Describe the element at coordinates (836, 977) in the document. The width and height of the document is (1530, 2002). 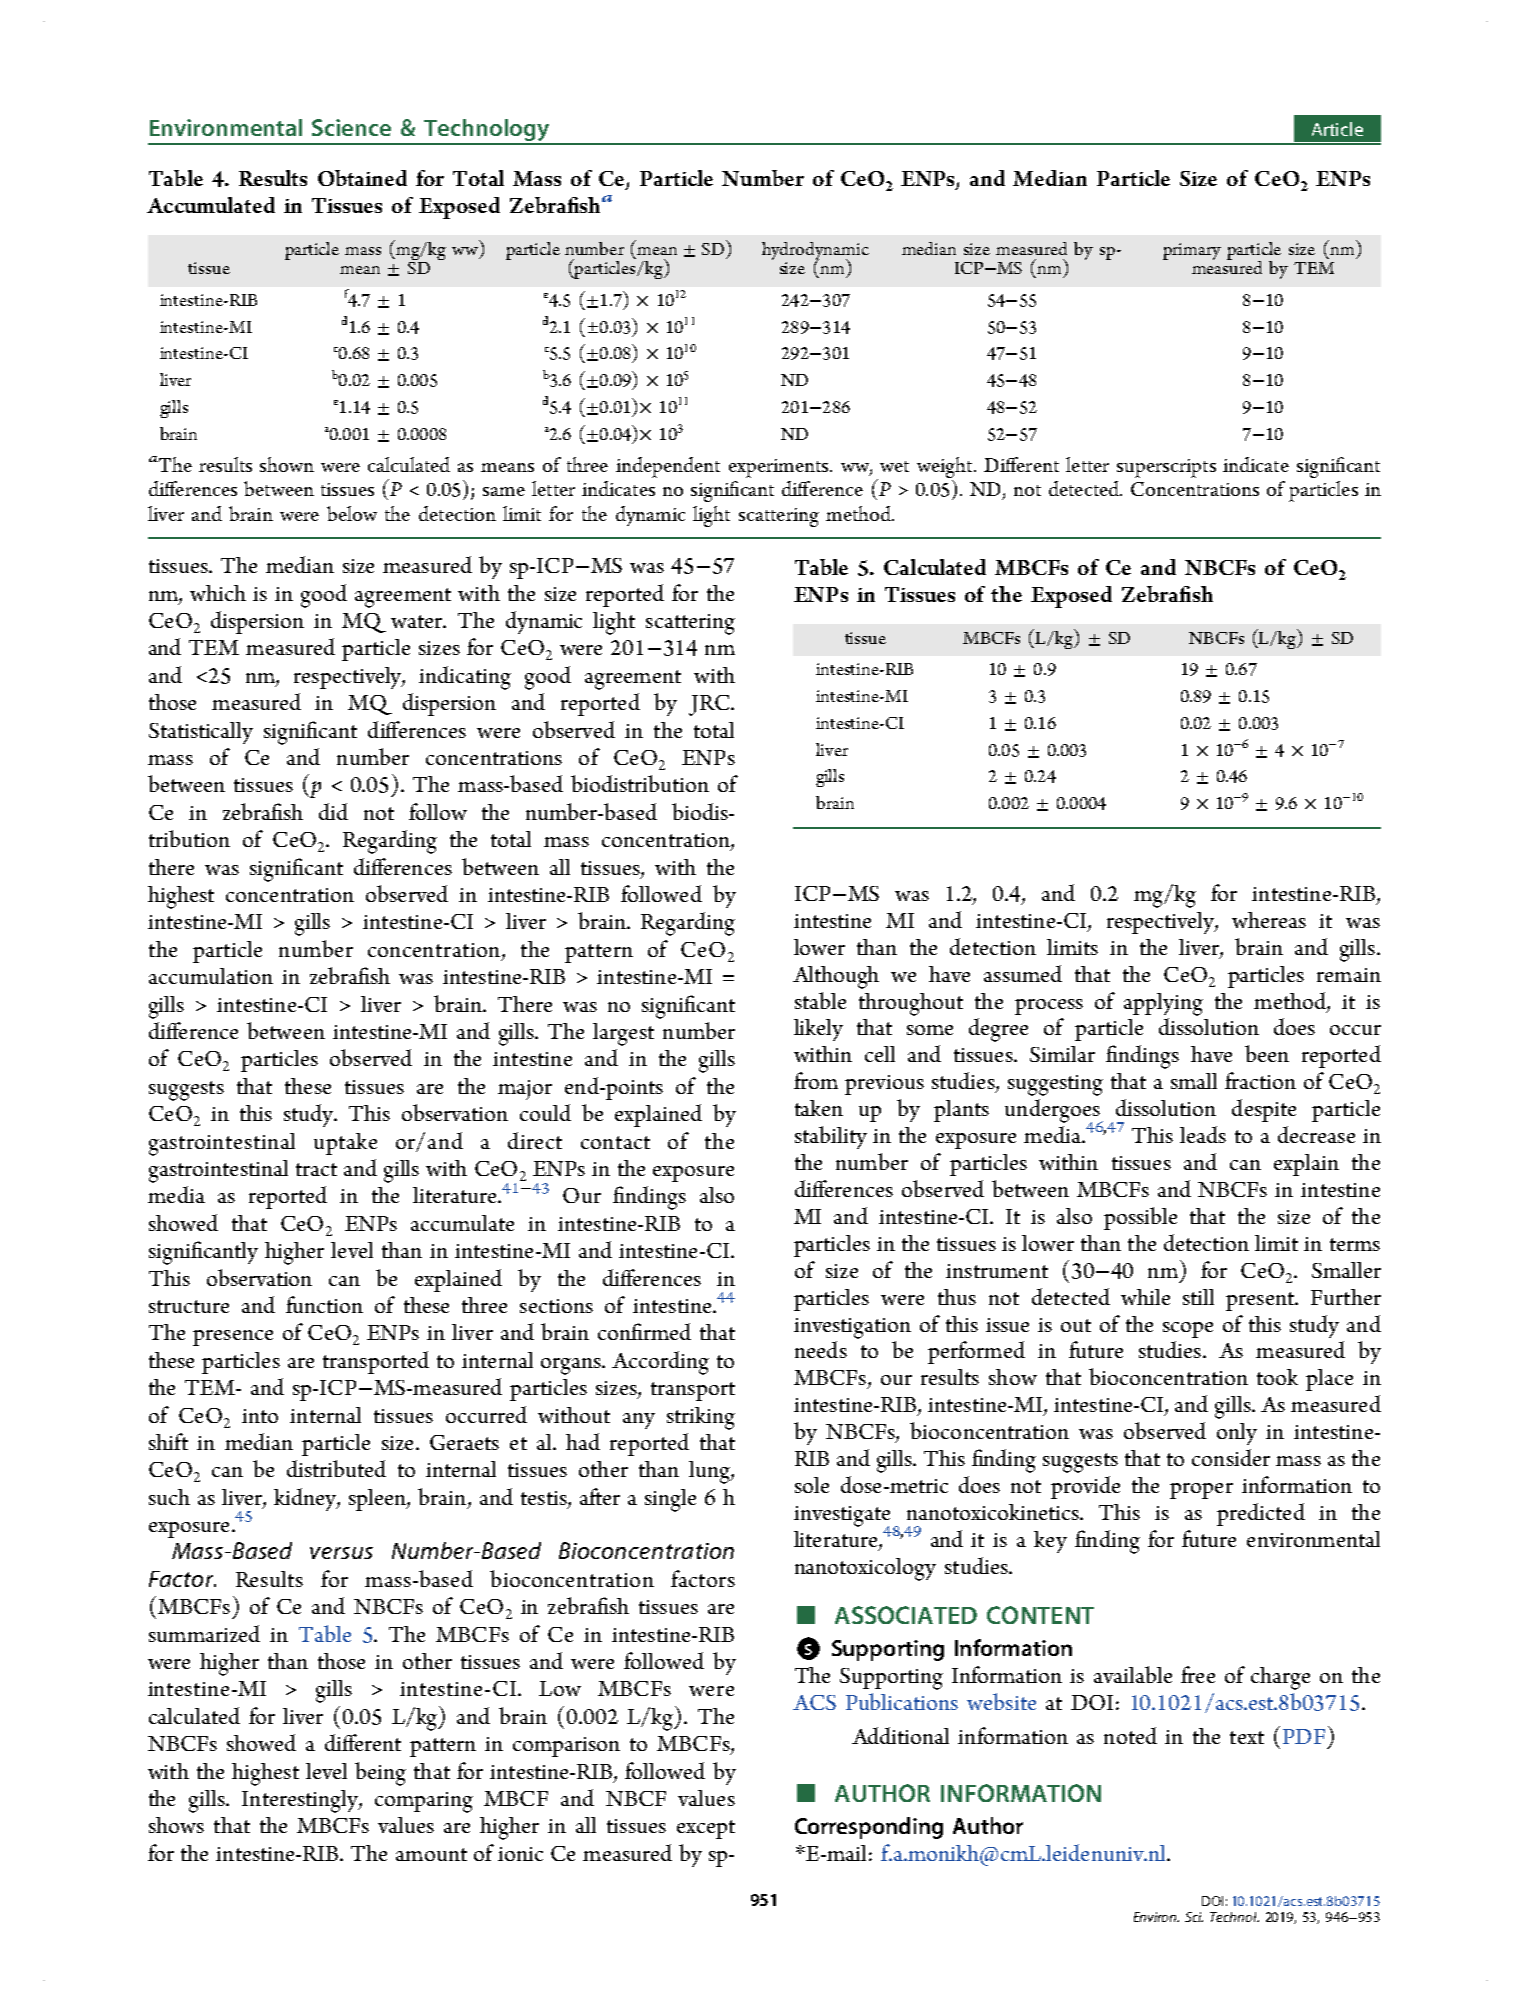
I see `Although` at that location.
